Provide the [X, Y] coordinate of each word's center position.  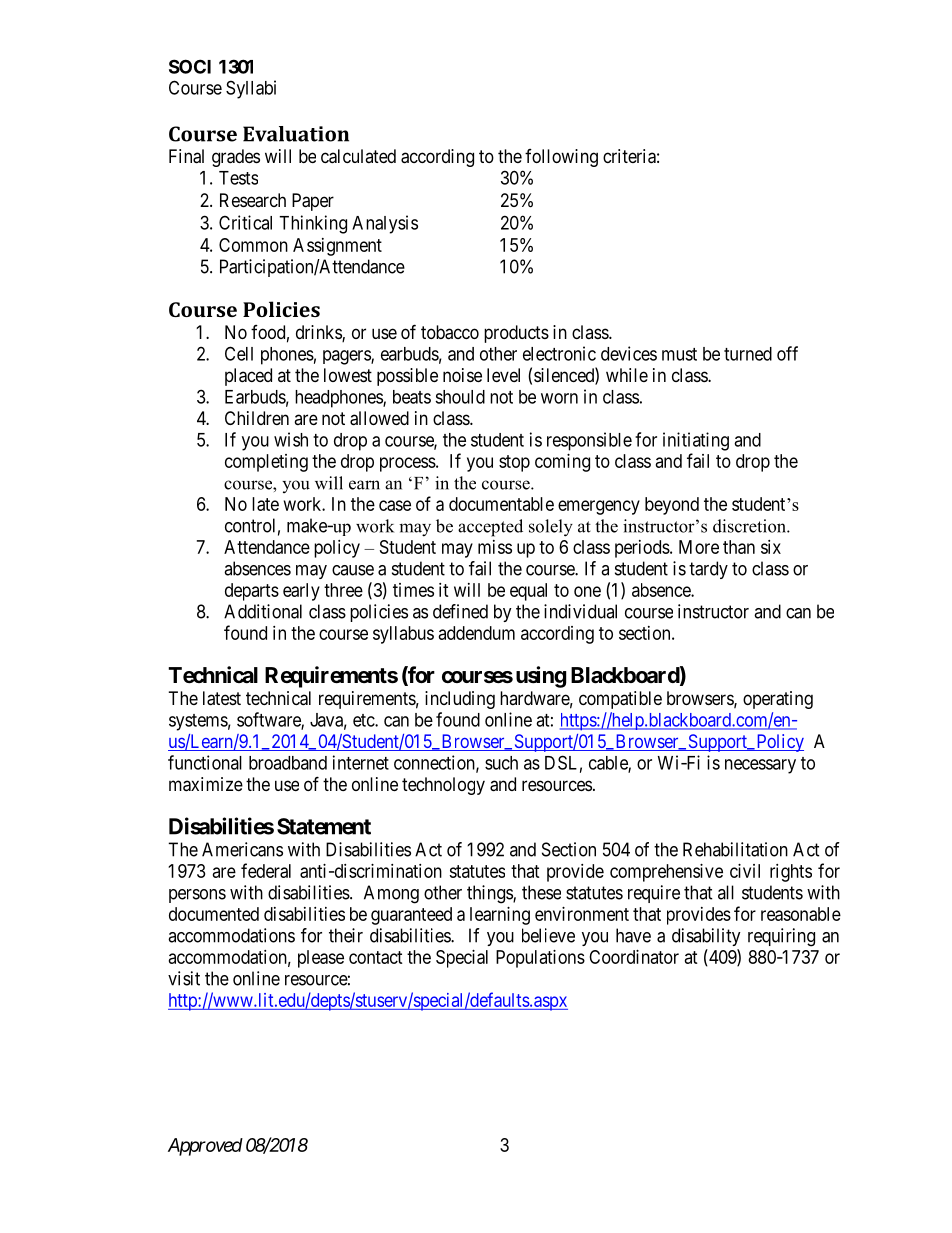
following [561, 158]
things [490, 894]
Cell [239, 353]
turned [748, 354]
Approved [205, 1147]
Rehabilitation [735, 849]
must [679, 354]
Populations [540, 959]
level [503, 375]
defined [460, 611]
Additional [263, 611]
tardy [708, 570]
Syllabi [251, 89]
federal [266, 870]
